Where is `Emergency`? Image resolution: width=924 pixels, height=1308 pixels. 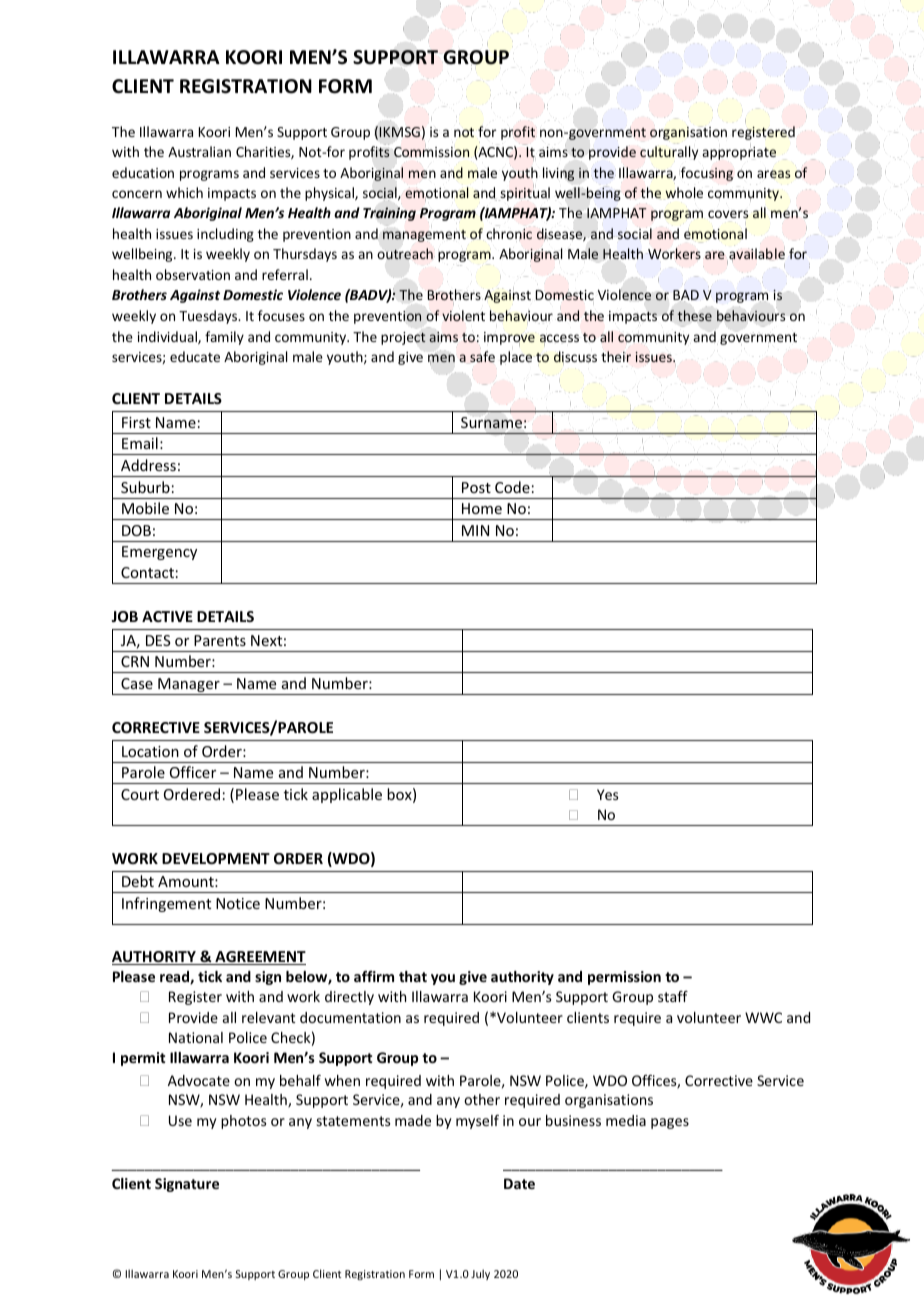
Emergency is located at coordinates (159, 553).
